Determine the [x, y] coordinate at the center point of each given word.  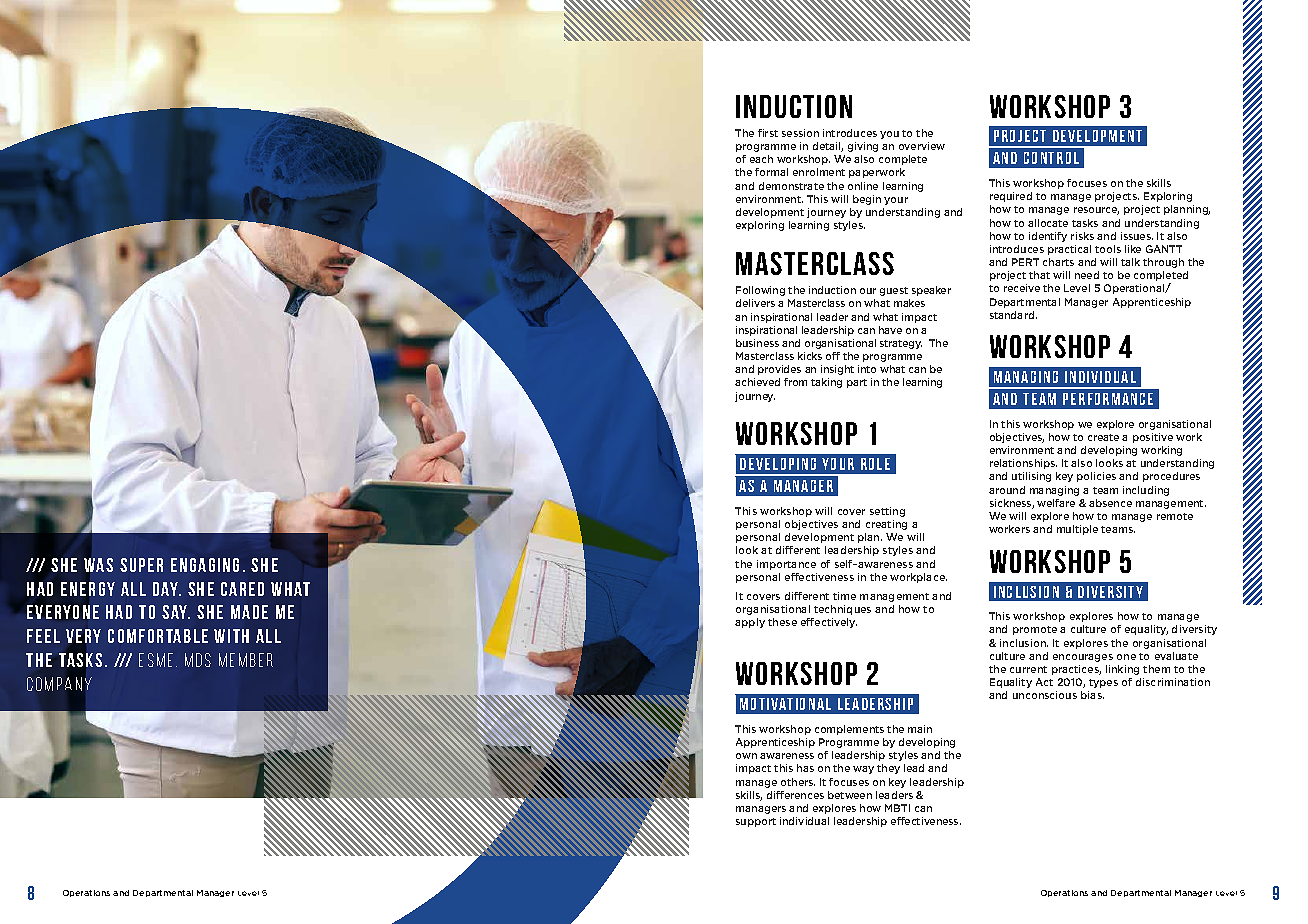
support [756, 822]
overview [922, 146]
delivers [755, 303]
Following [760, 291]
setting [887, 512]
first [768, 133]
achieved [757, 382]
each [761, 159]
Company [59, 684]
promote [1035, 630]
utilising [1031, 477]
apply [750, 623]
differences [795, 795]
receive [1022, 288]
